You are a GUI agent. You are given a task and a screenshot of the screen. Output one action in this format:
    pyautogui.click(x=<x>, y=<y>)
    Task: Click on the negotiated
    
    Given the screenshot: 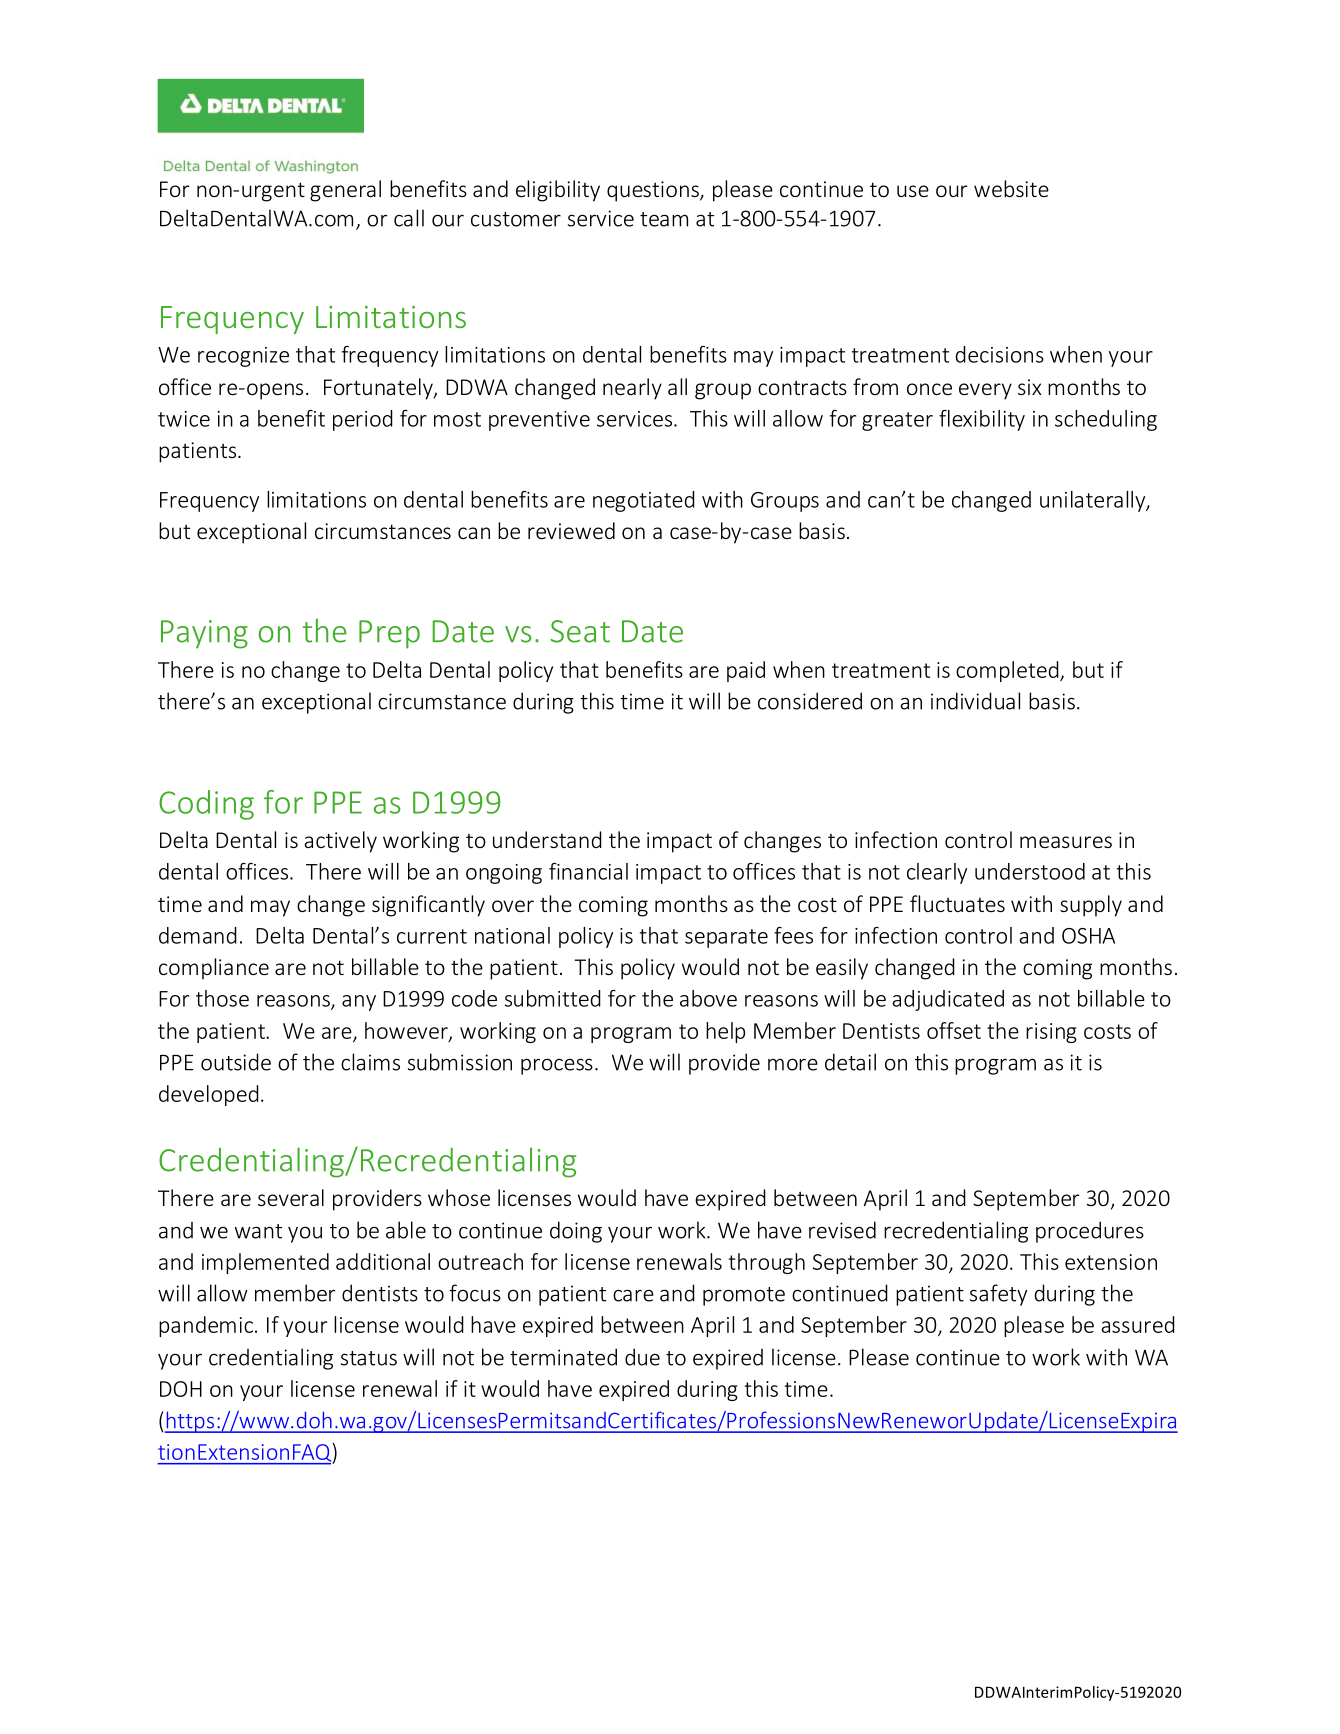 What is the action you would take?
    pyautogui.click(x=644, y=501)
